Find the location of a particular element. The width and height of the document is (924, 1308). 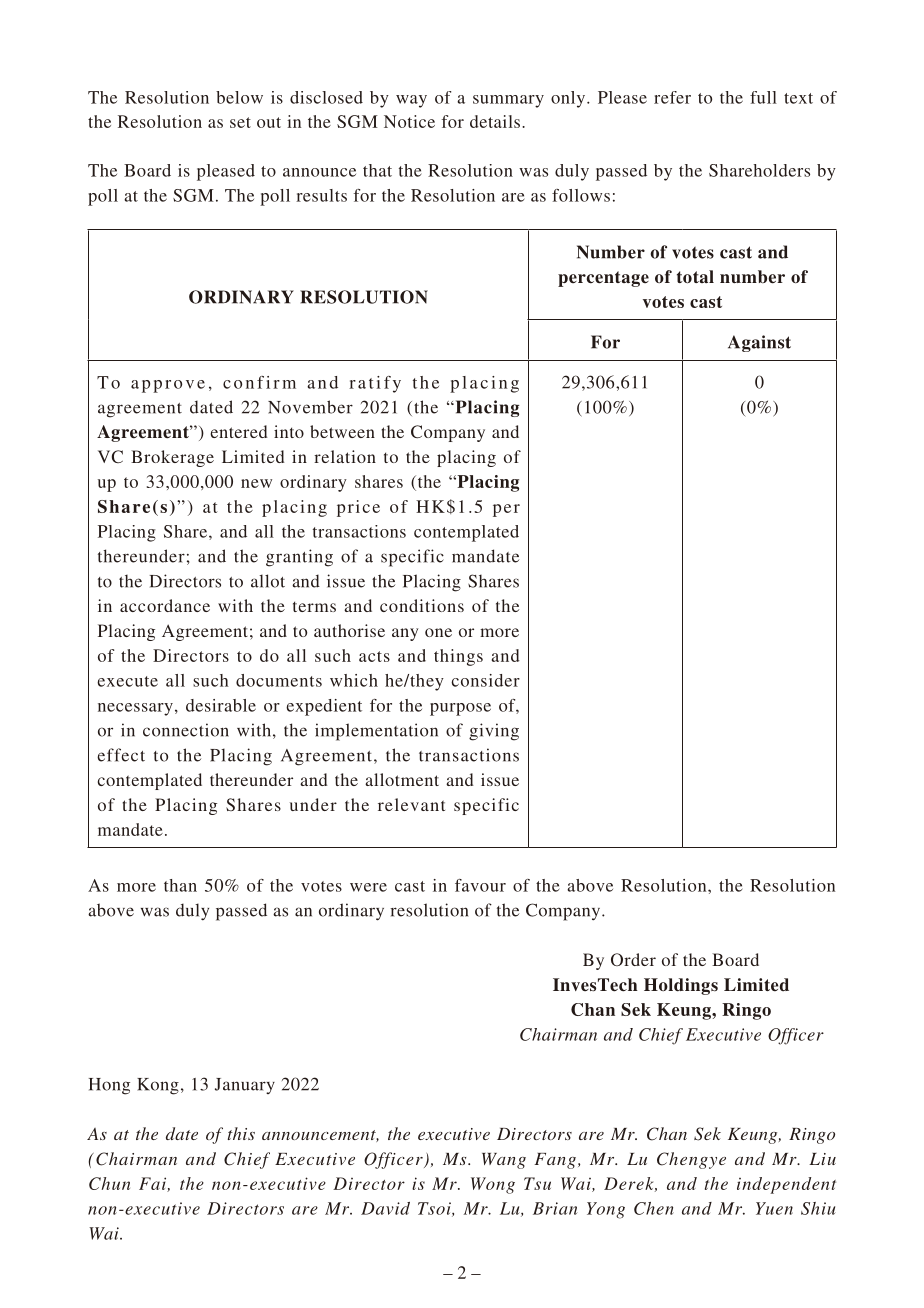

set is located at coordinates (240, 122).
